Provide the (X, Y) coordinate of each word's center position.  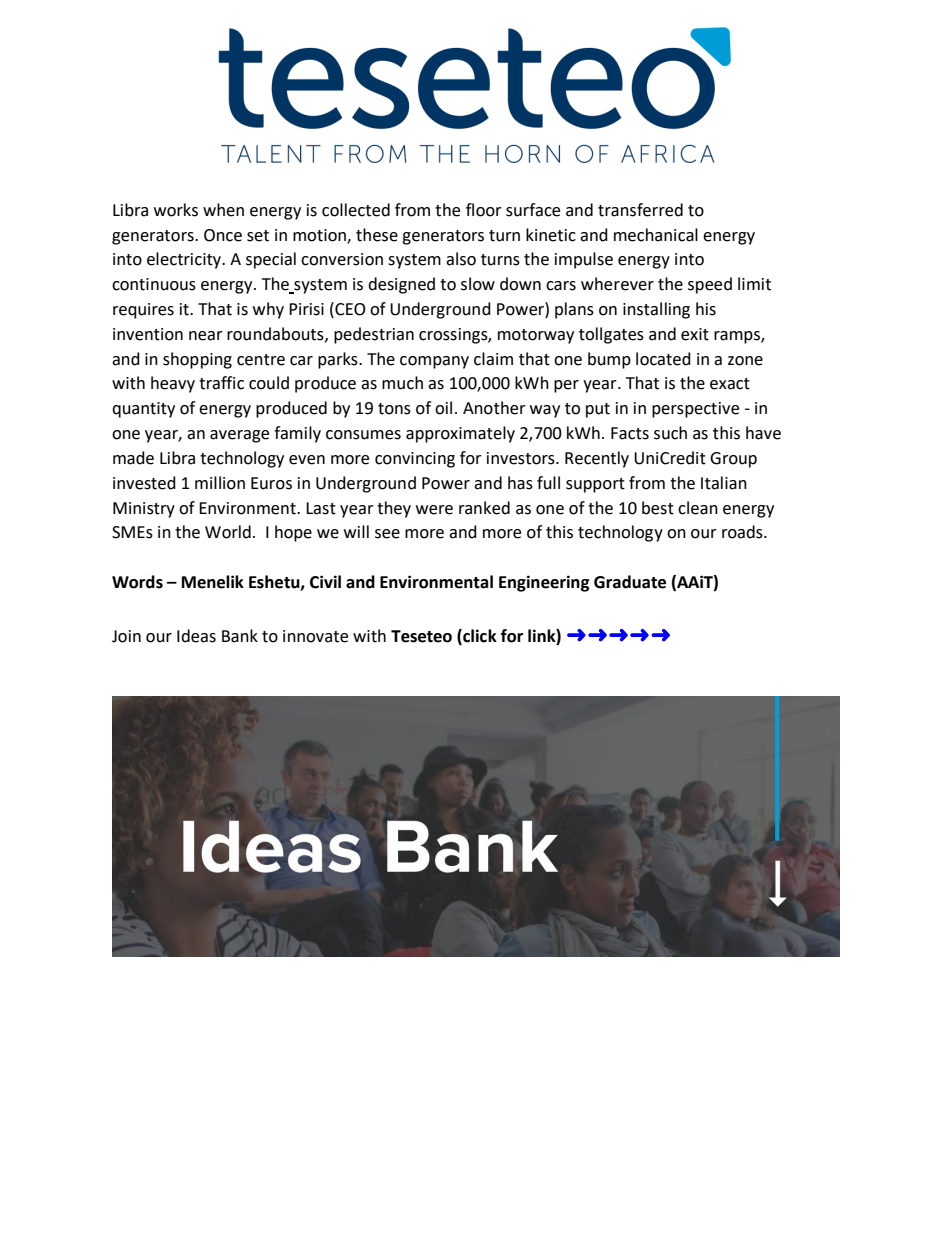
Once (223, 235)
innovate (315, 636)
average (239, 436)
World (228, 532)
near (206, 336)
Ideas (196, 636)
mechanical (656, 235)
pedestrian (374, 335)
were (434, 510)
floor (484, 210)
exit (695, 334)
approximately (460, 434)
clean (698, 508)
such (670, 433)
